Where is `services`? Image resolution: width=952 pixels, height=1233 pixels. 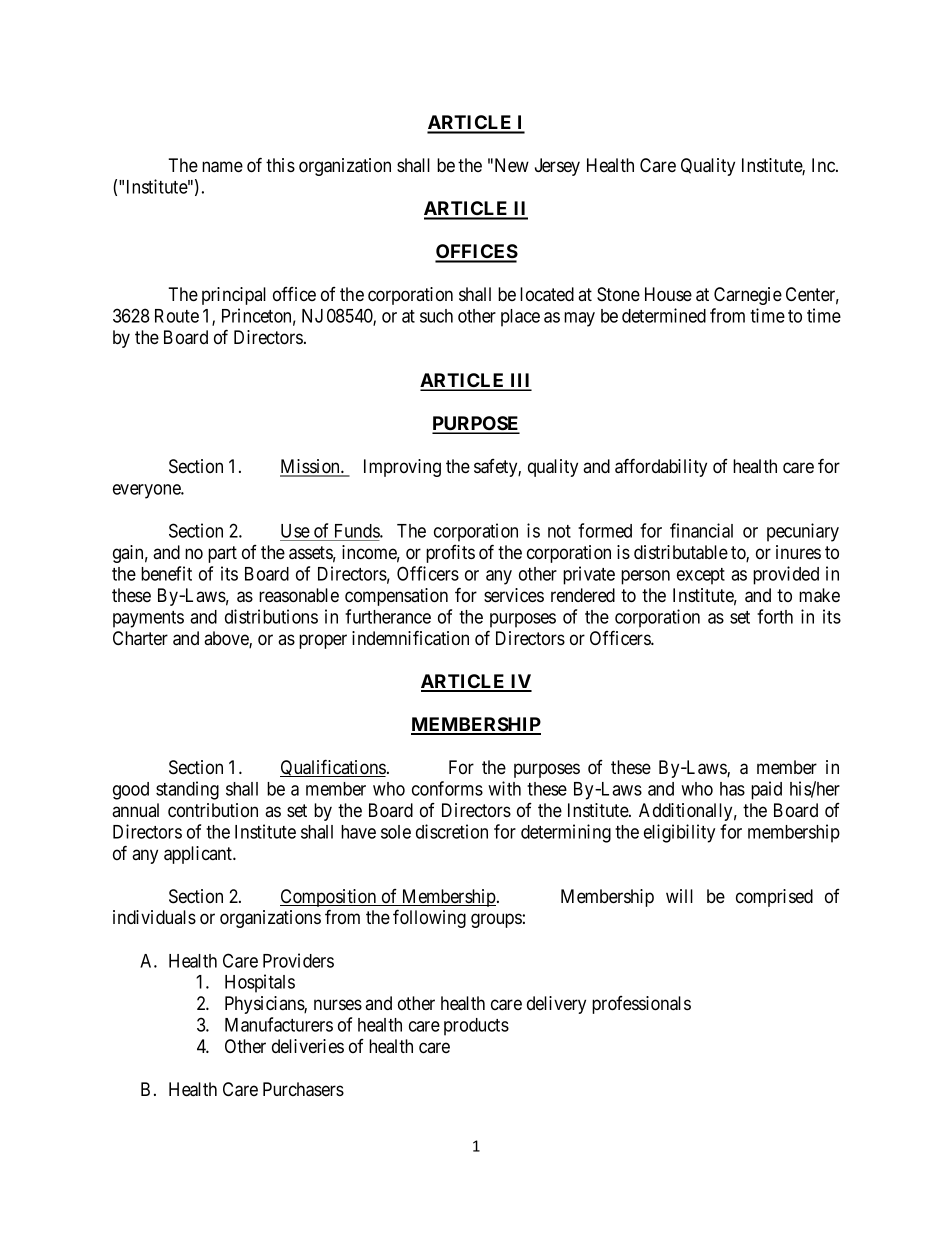
services is located at coordinates (514, 595).
